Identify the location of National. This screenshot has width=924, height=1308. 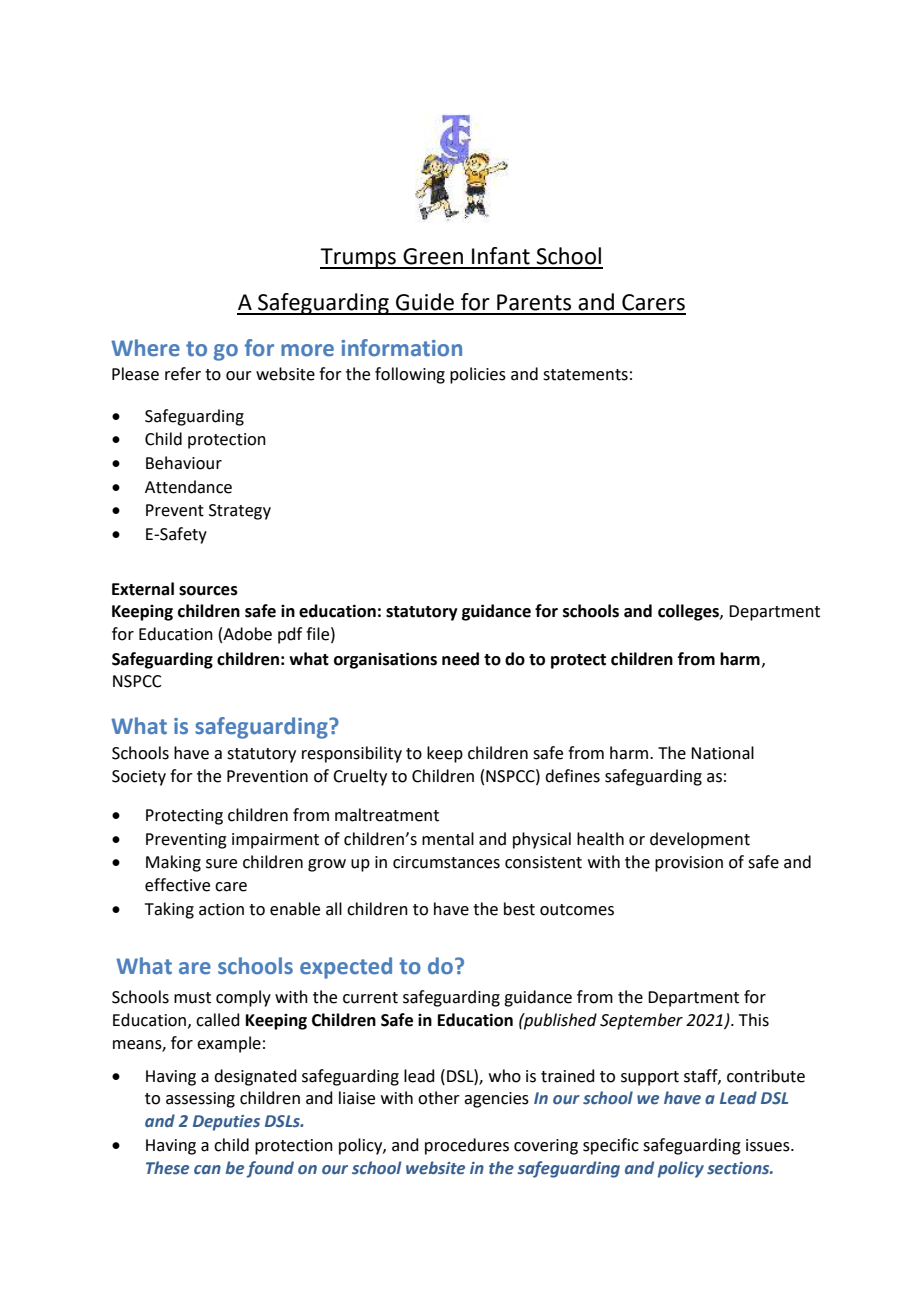
(722, 753).
